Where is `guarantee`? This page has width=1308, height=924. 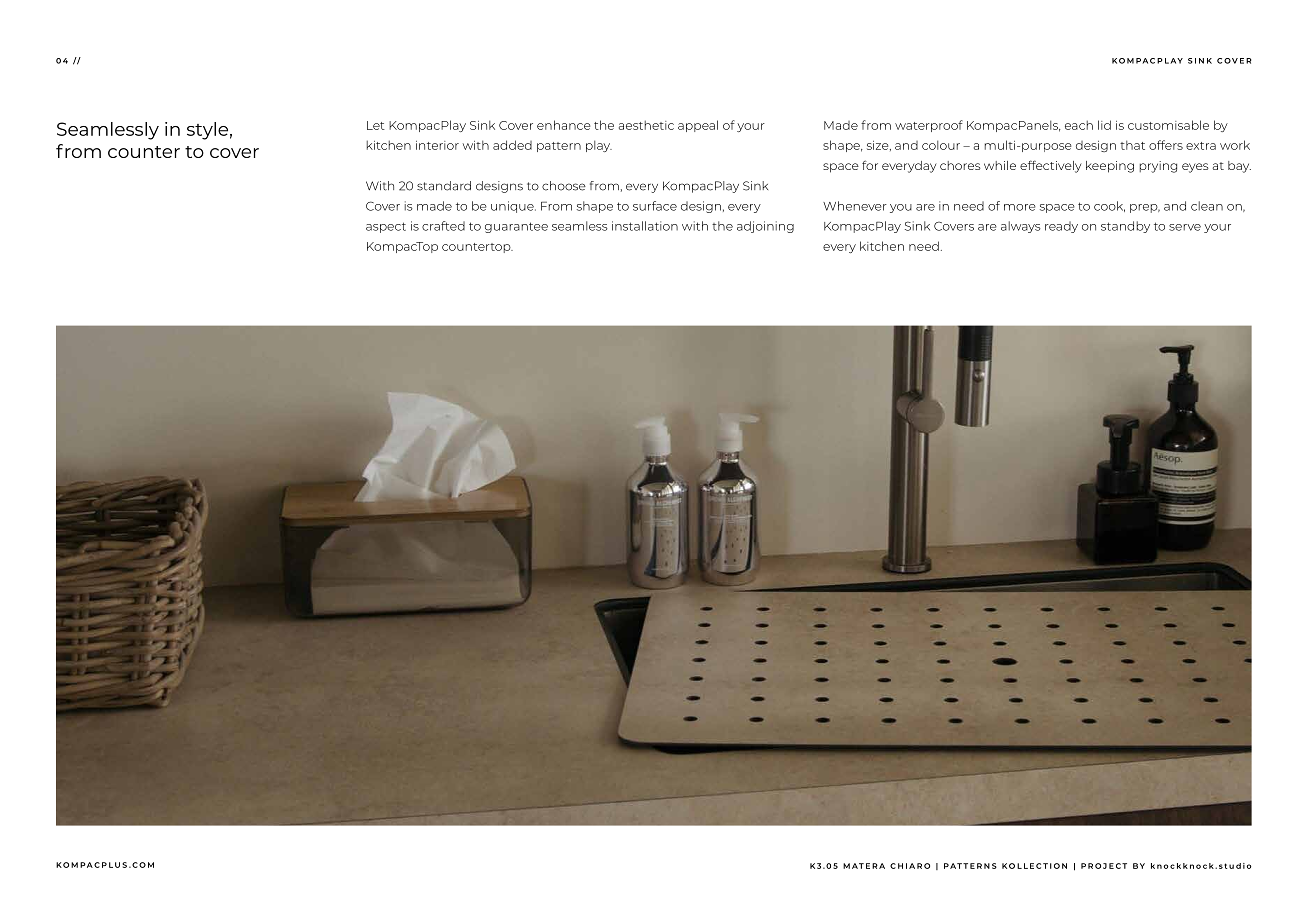
guarantee is located at coordinates (516, 227).
